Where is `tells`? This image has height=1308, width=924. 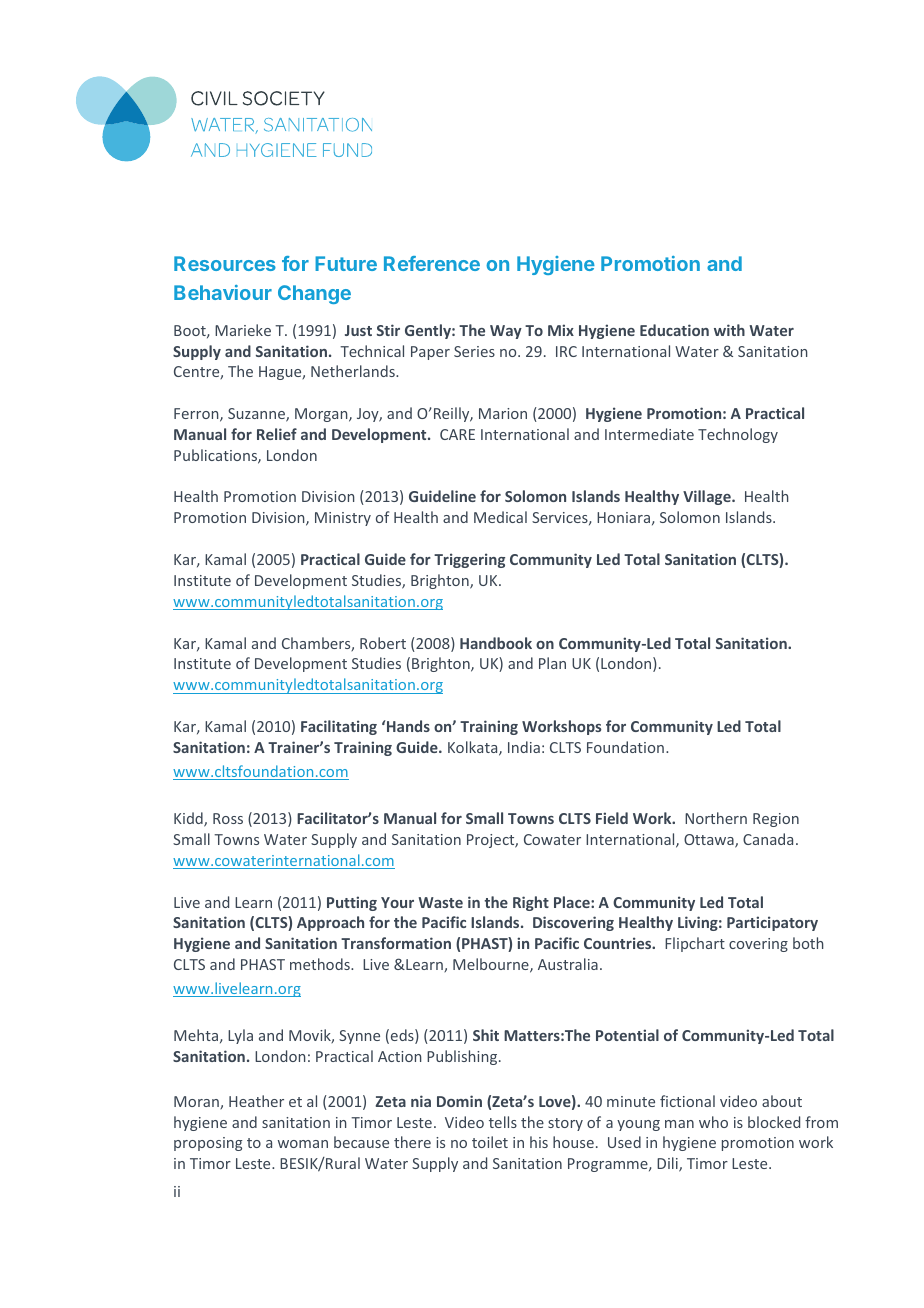 tells is located at coordinates (503, 1122).
